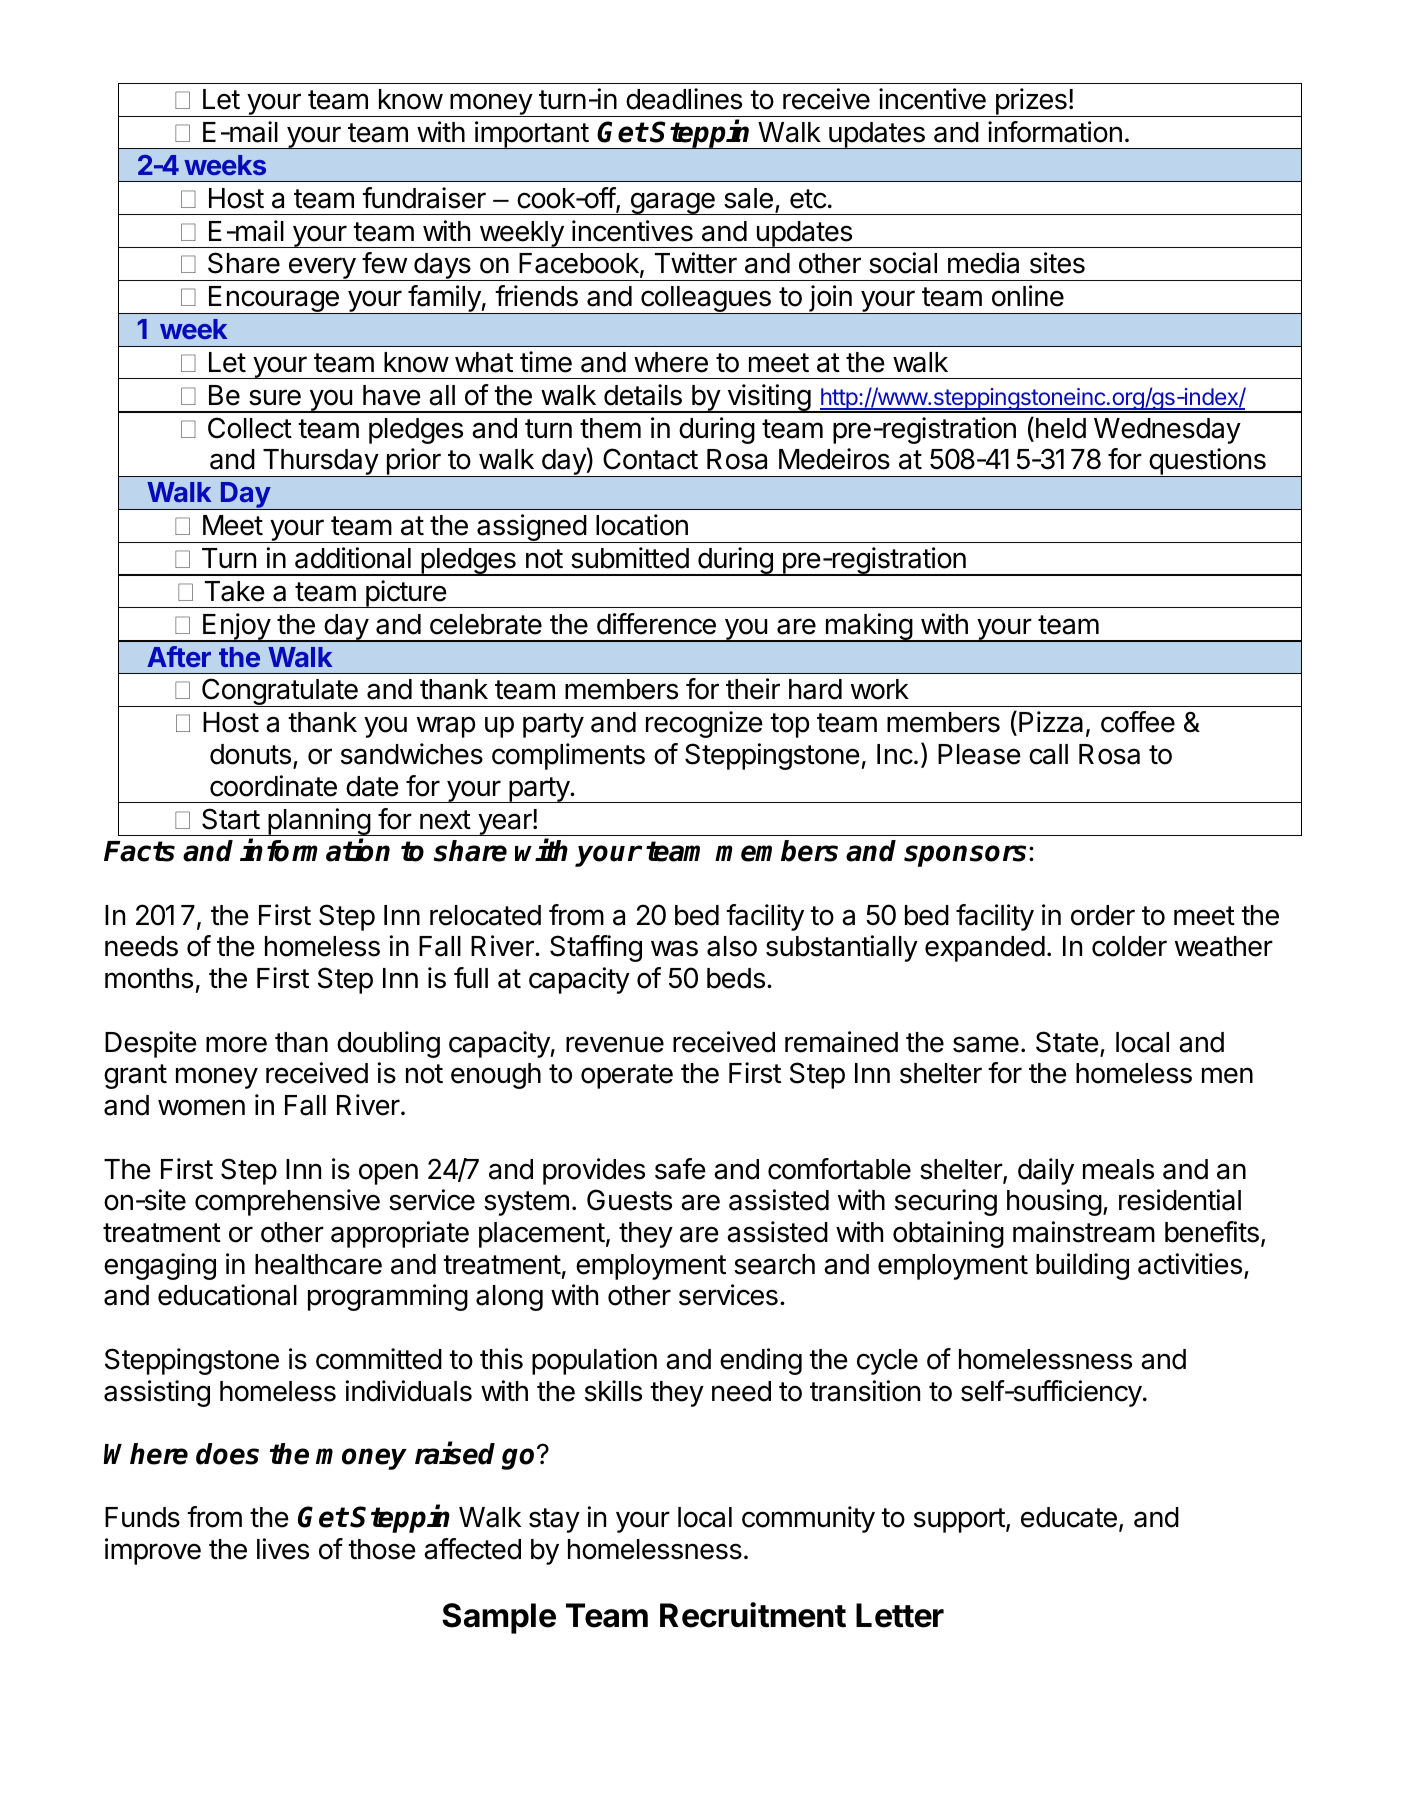  I want to click on lives, so click(283, 1549).
